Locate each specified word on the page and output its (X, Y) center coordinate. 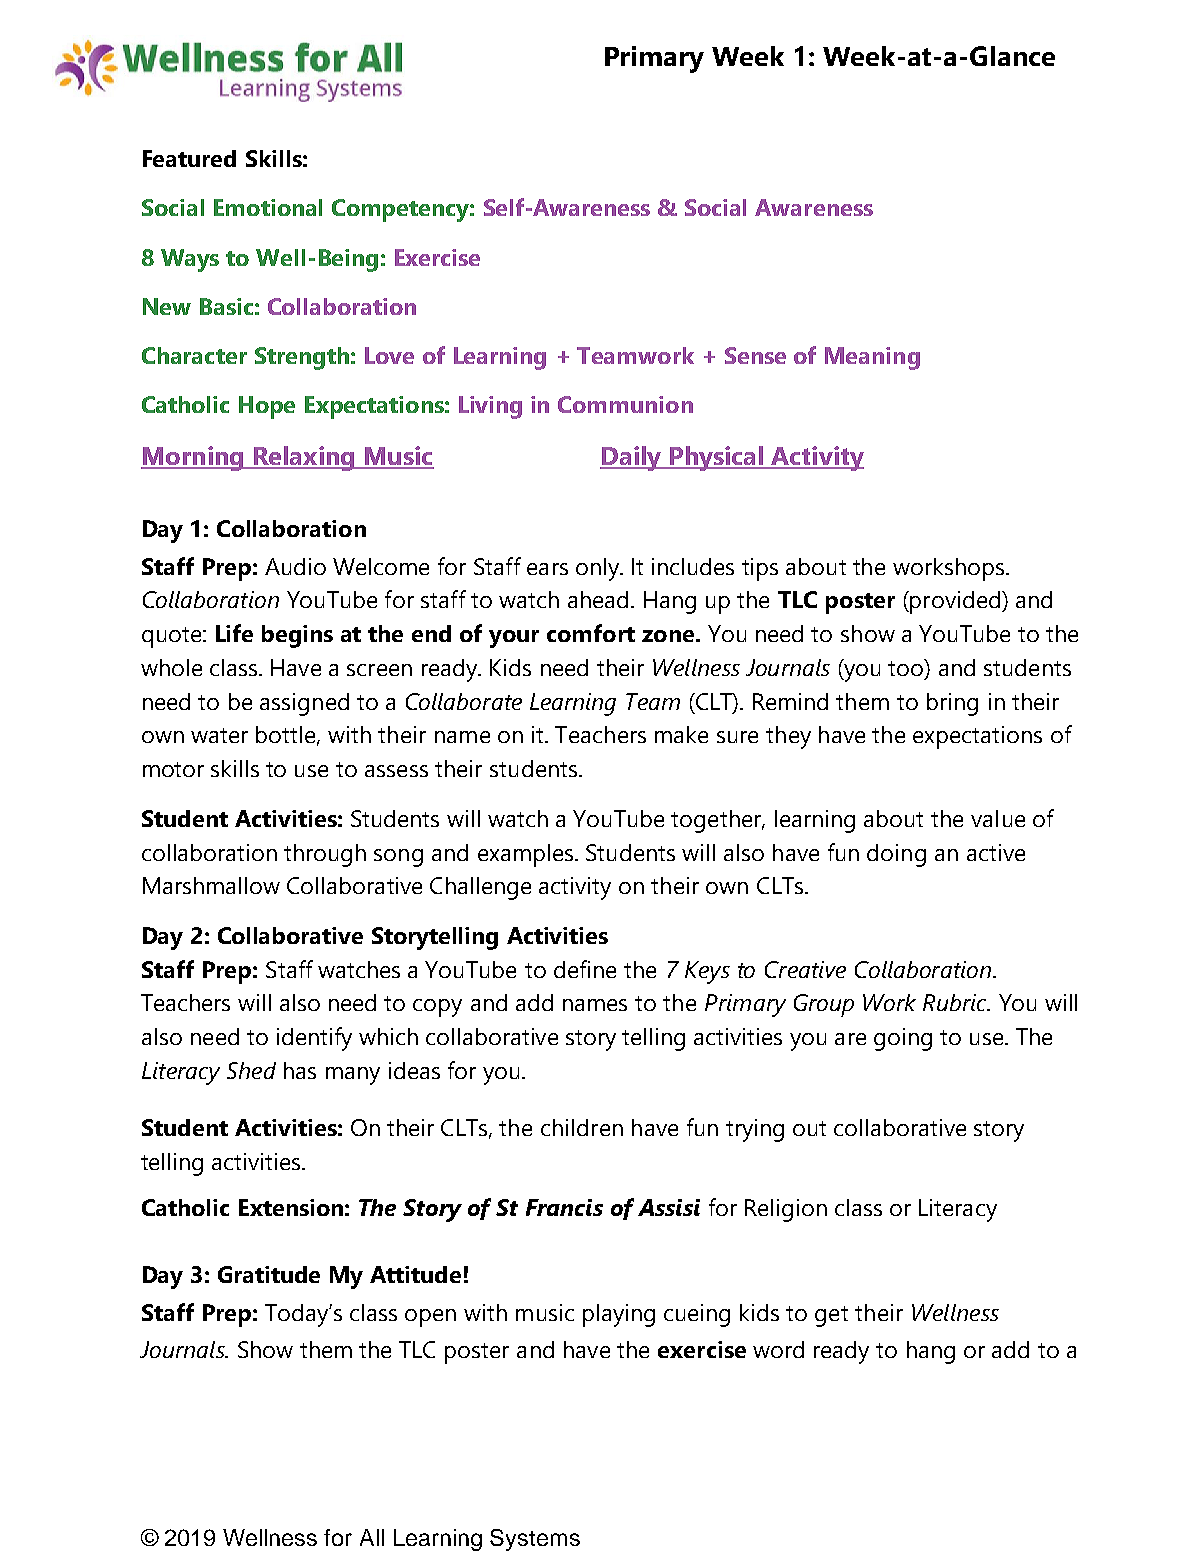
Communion (625, 404)
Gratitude (269, 1274)
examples (527, 855)
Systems (535, 1540)
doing (896, 855)
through (325, 855)
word (778, 1349)
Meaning (872, 358)
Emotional (268, 207)
